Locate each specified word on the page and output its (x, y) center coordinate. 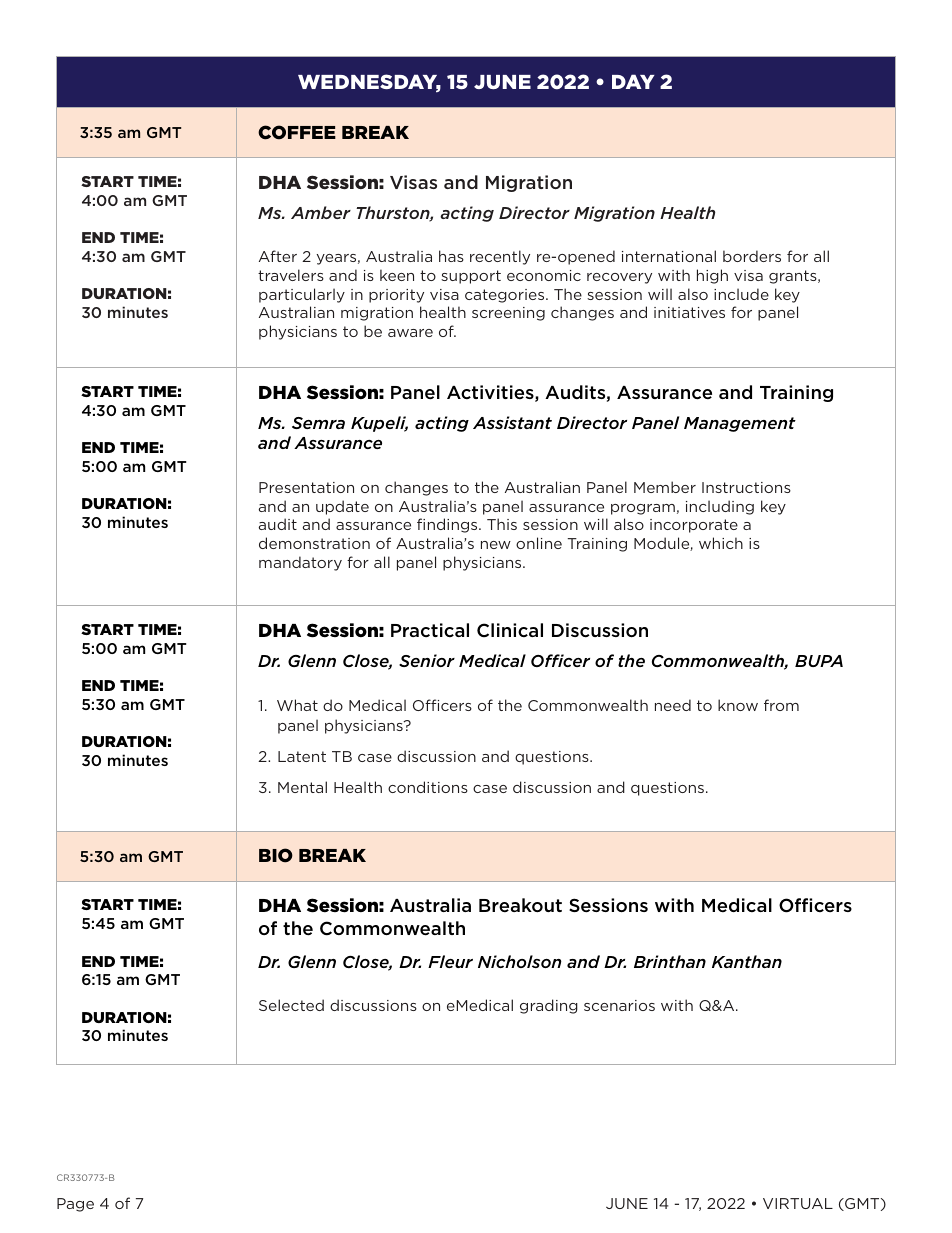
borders (752, 256)
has (451, 256)
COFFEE (297, 132)
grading (549, 1006)
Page (75, 1205)
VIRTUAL (798, 1203)
